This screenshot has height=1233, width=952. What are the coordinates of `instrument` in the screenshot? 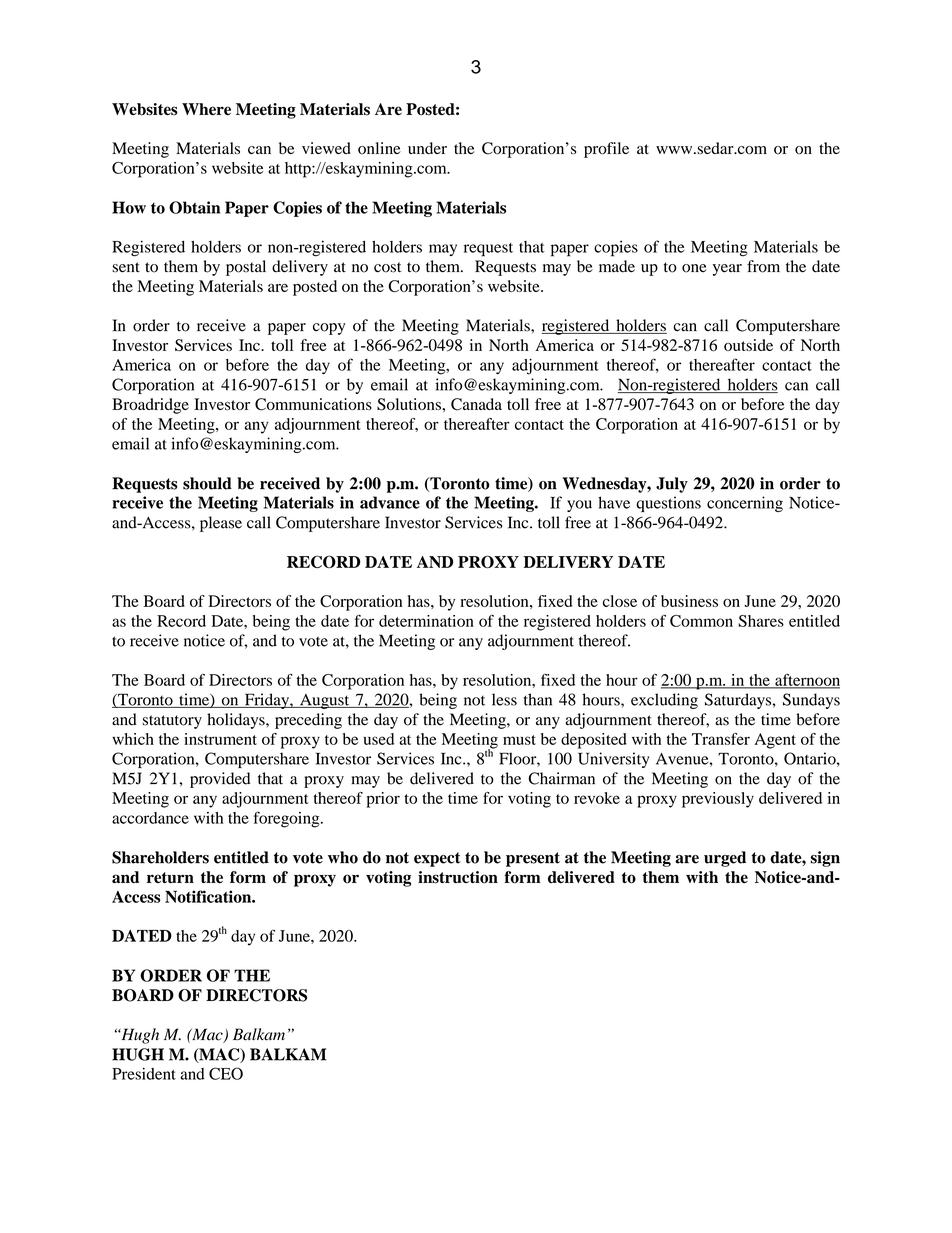 It's located at (220, 739).
